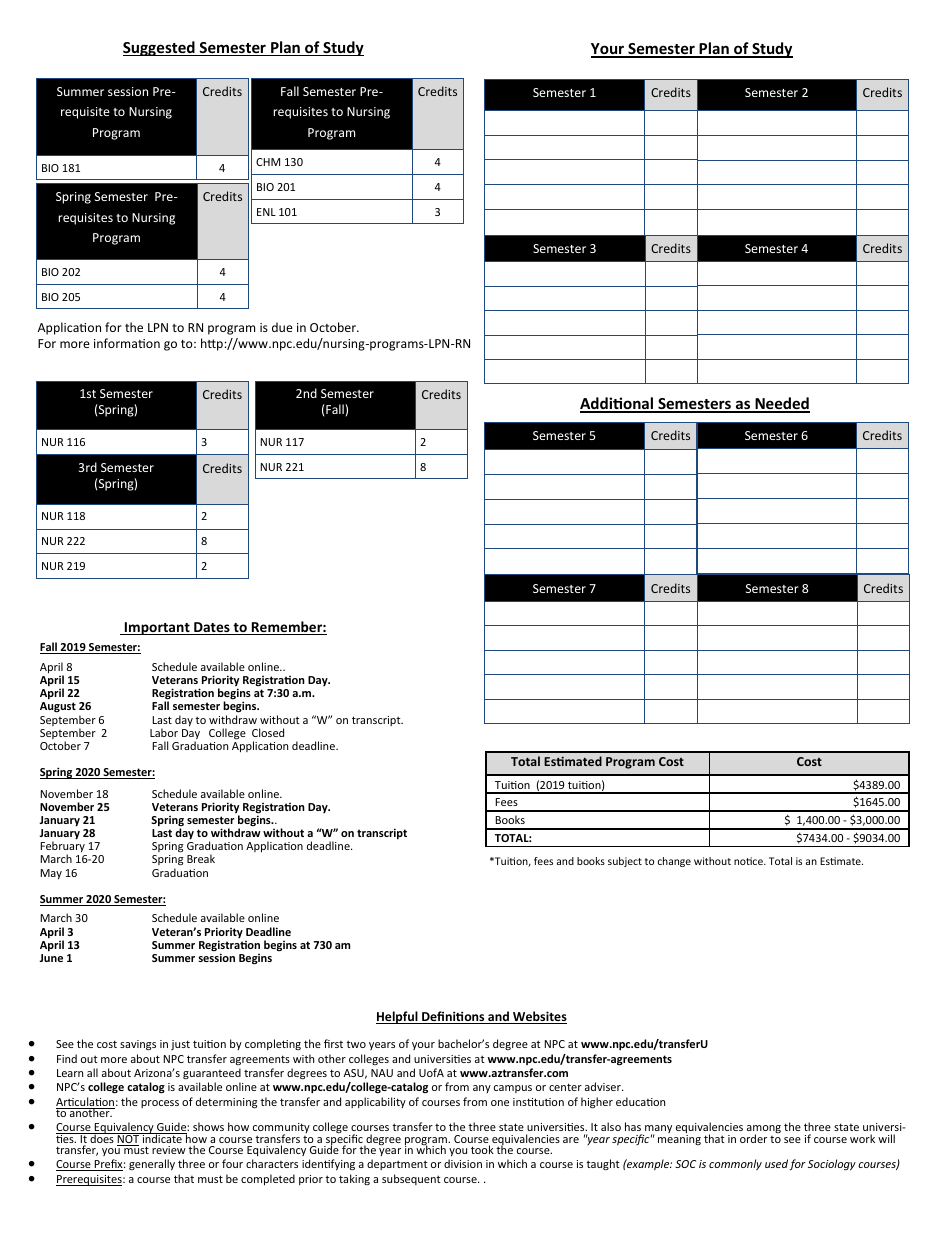 The width and height of the screenshot is (952, 1233). What do you see at coordinates (127, 343) in the screenshot?
I see `information` at bounding box center [127, 343].
